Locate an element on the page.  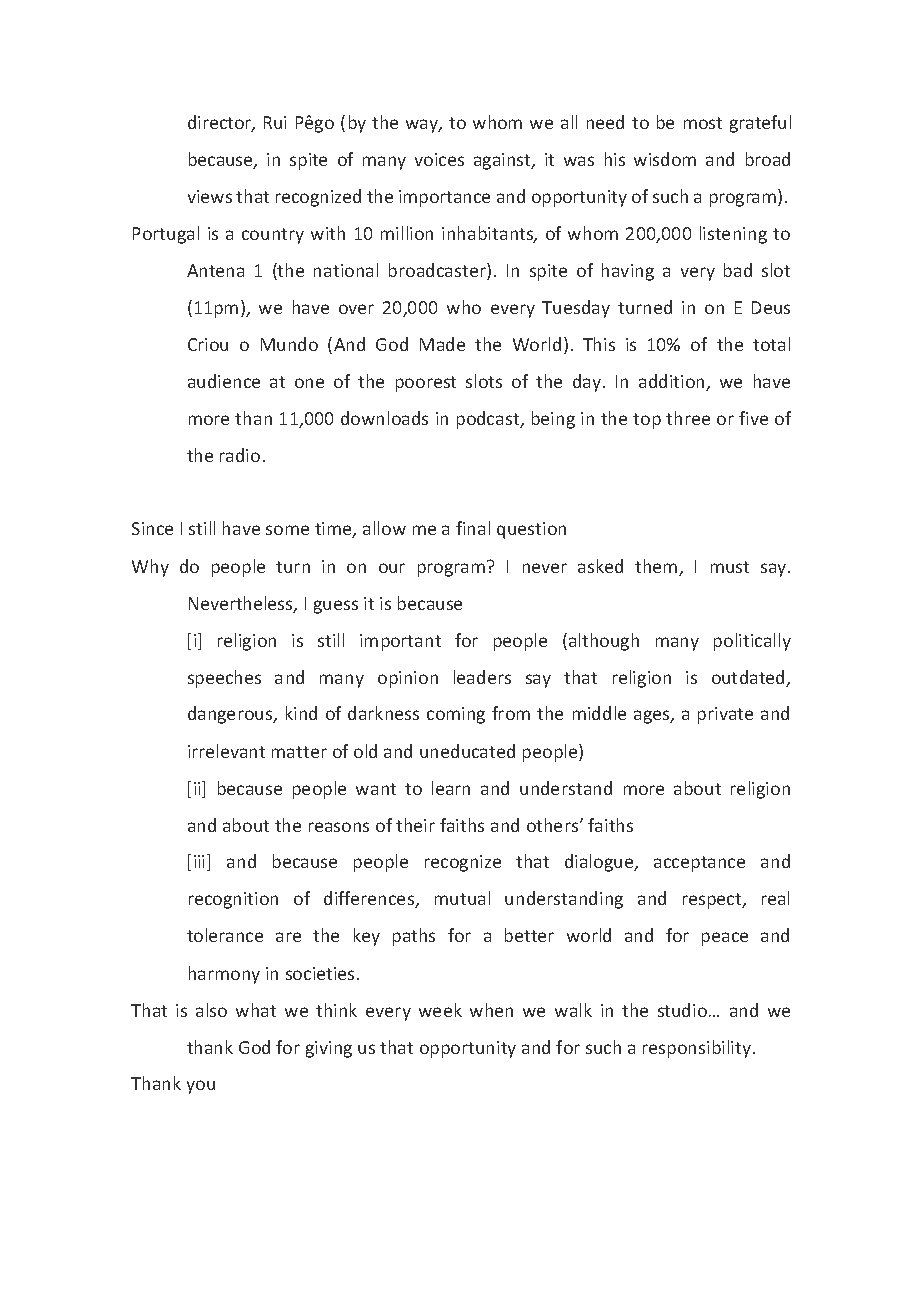
irrelevant is located at coordinates (226, 751).
